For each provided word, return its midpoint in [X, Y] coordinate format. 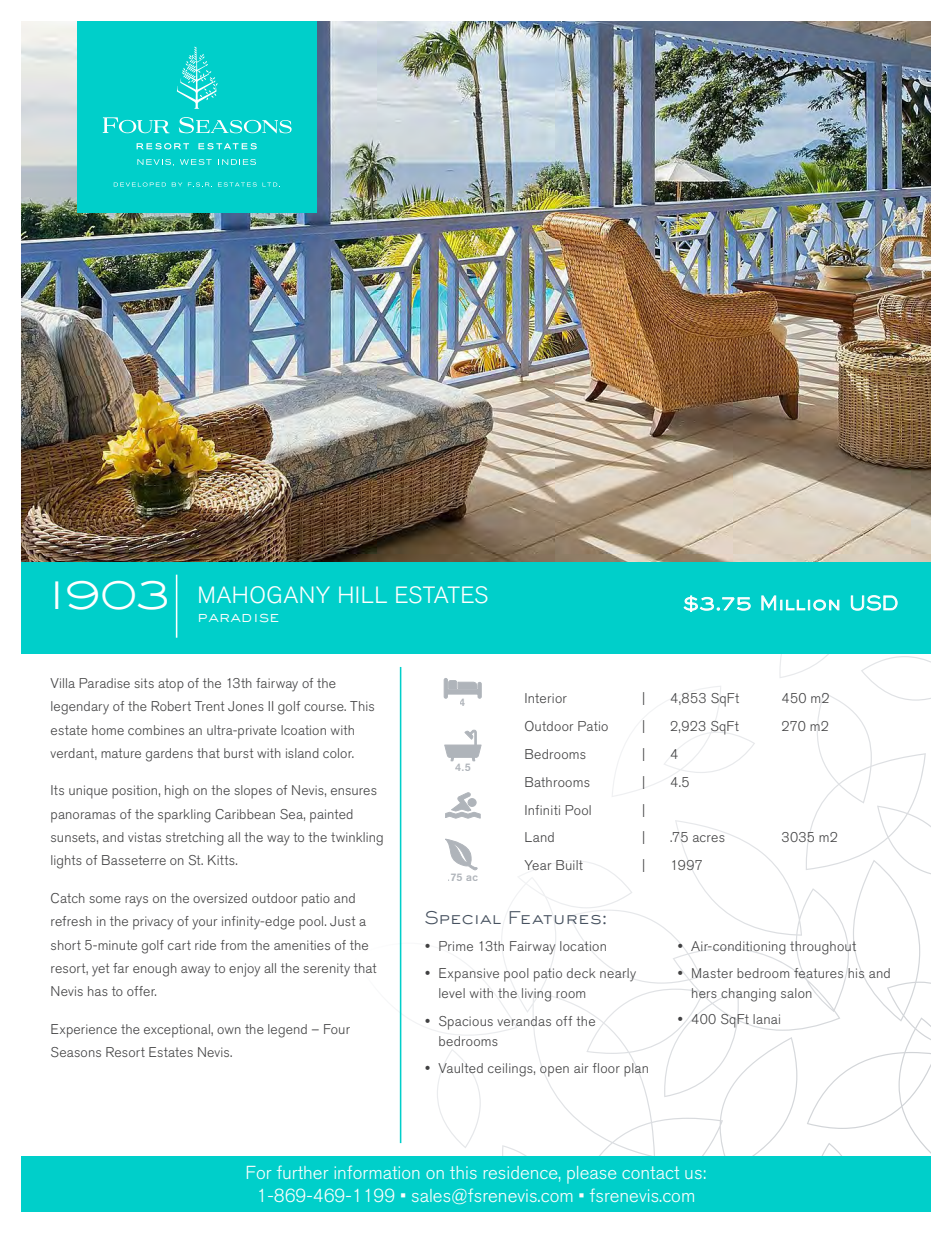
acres [709, 838]
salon [796, 993]
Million [800, 603]
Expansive [469, 975]
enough [155, 970]
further [302, 1172]
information [377, 1172]
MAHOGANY [264, 595]
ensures [354, 791]
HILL [363, 594]
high [177, 792]
